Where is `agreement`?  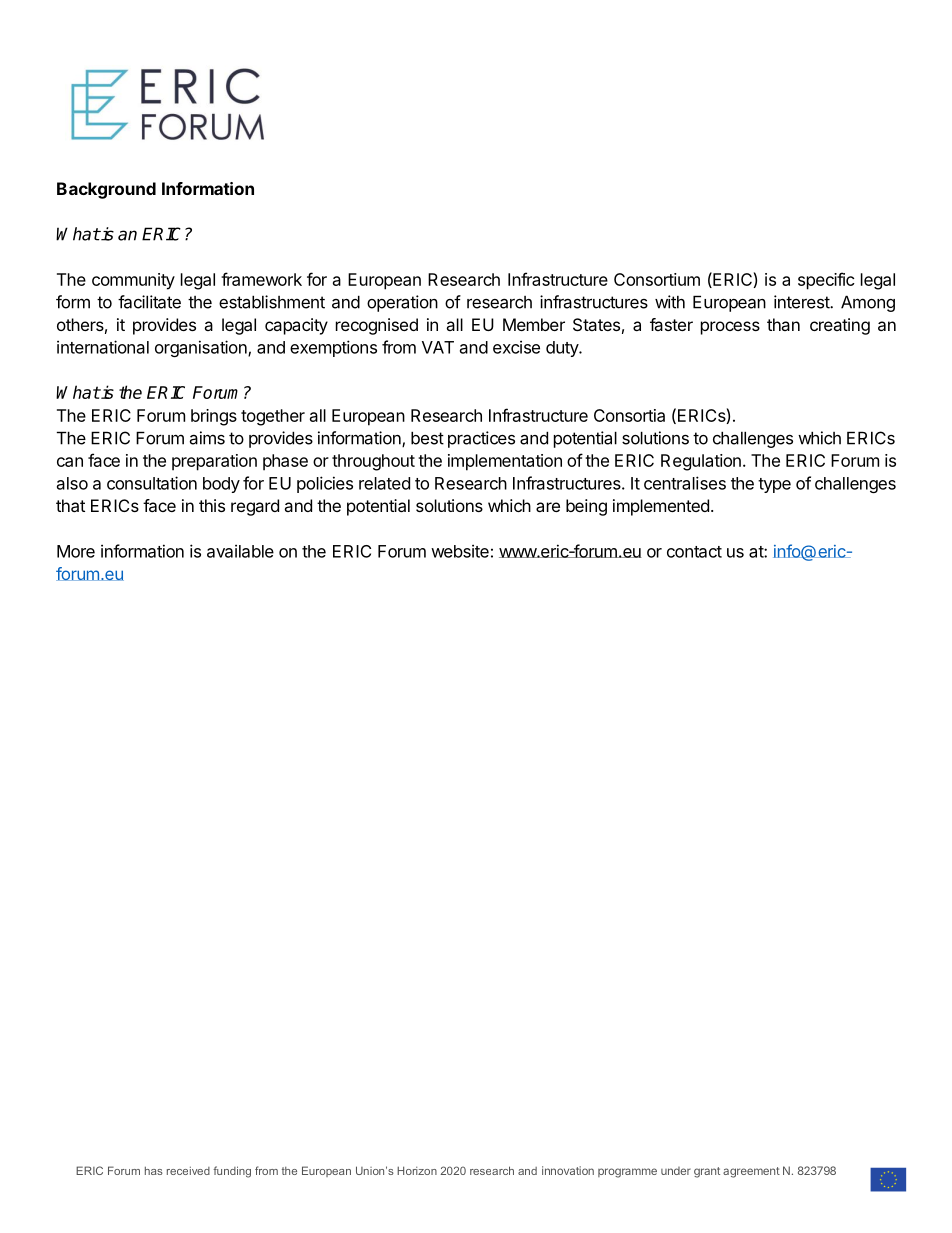
agreement is located at coordinates (751, 1172).
